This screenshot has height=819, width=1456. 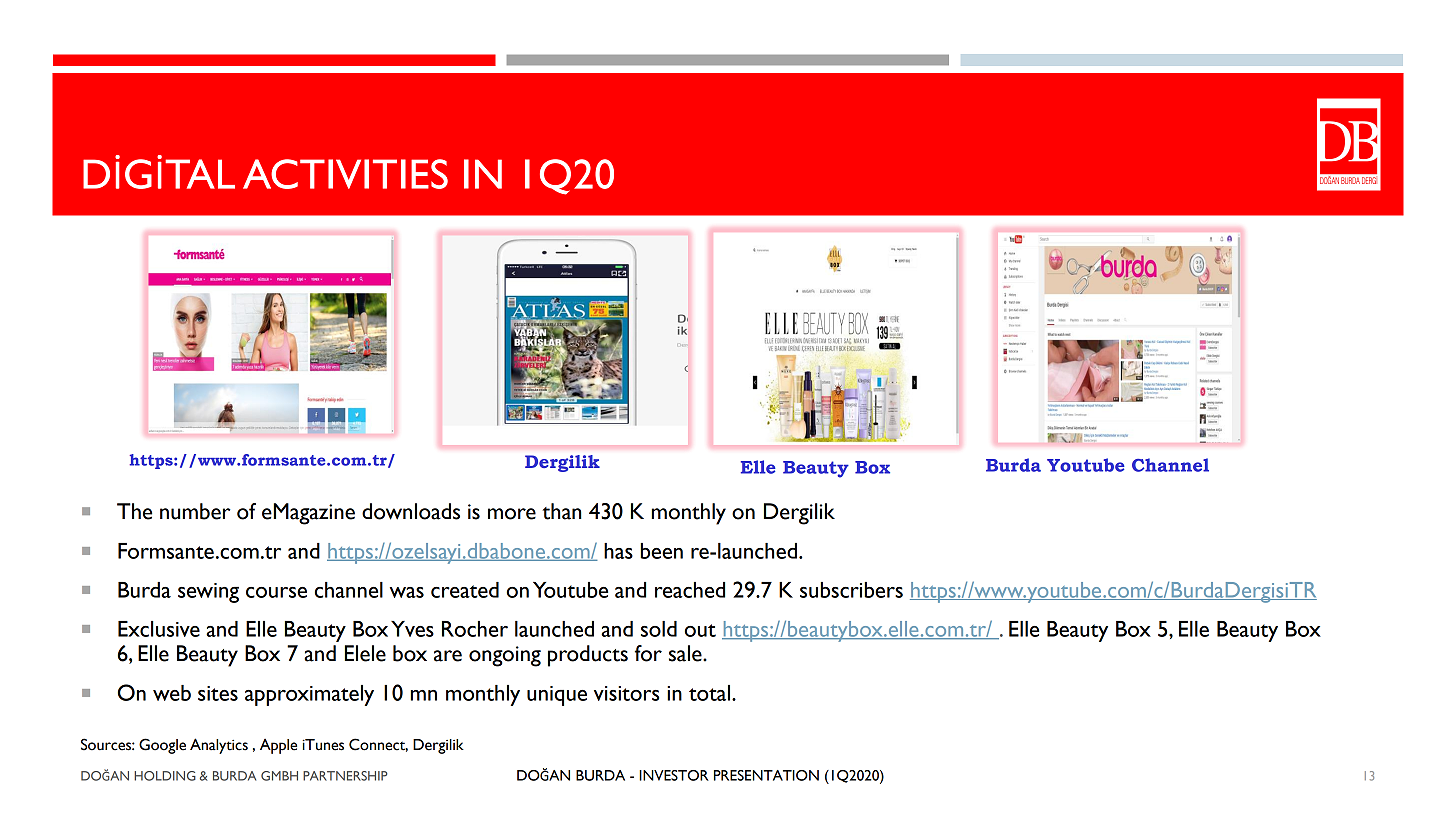 What do you see at coordinates (208, 593) in the screenshot?
I see `sewing` at bounding box center [208, 593].
